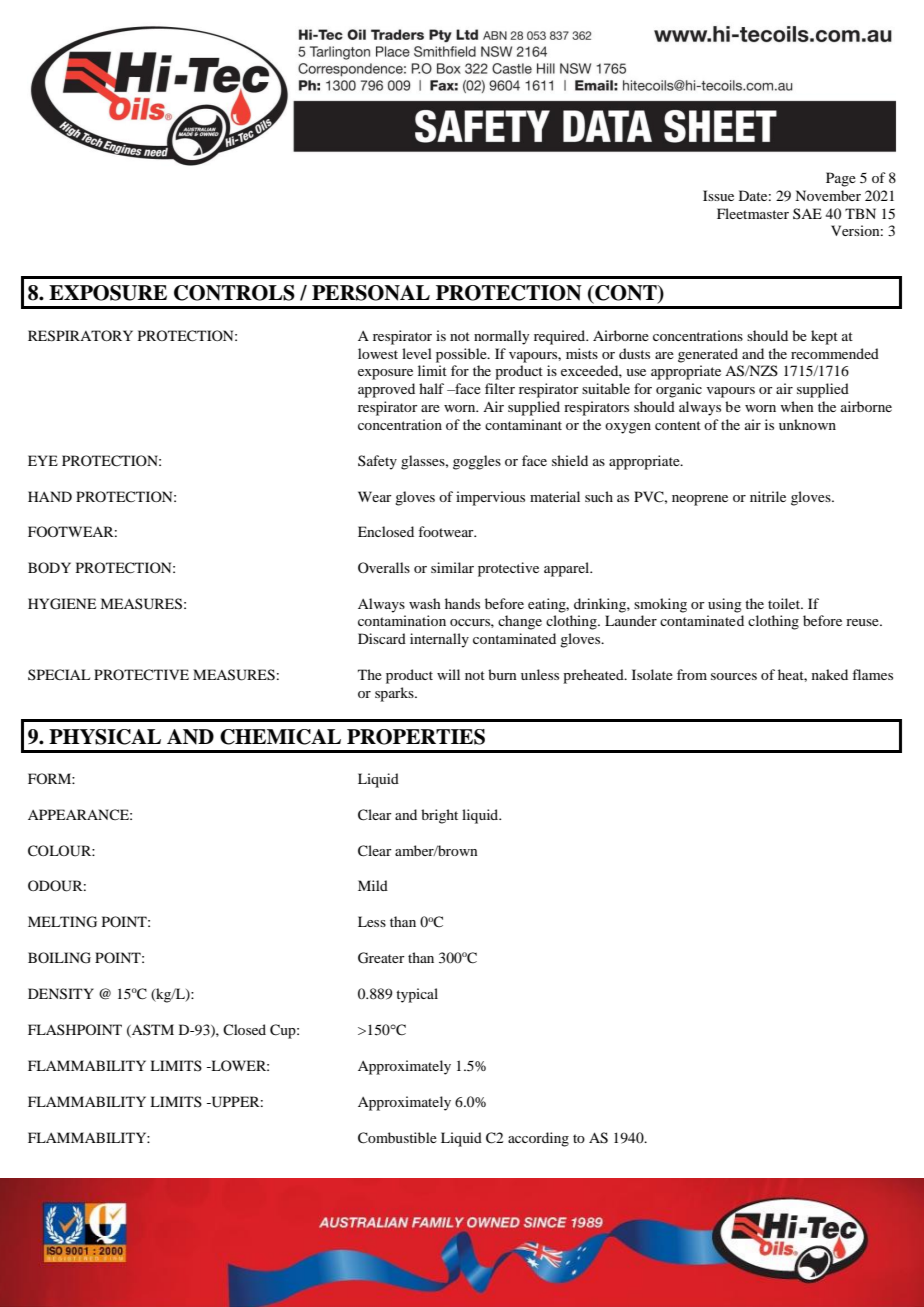 This document has width=924, height=1307. I want to click on SPECIAL, so click(59, 674).
